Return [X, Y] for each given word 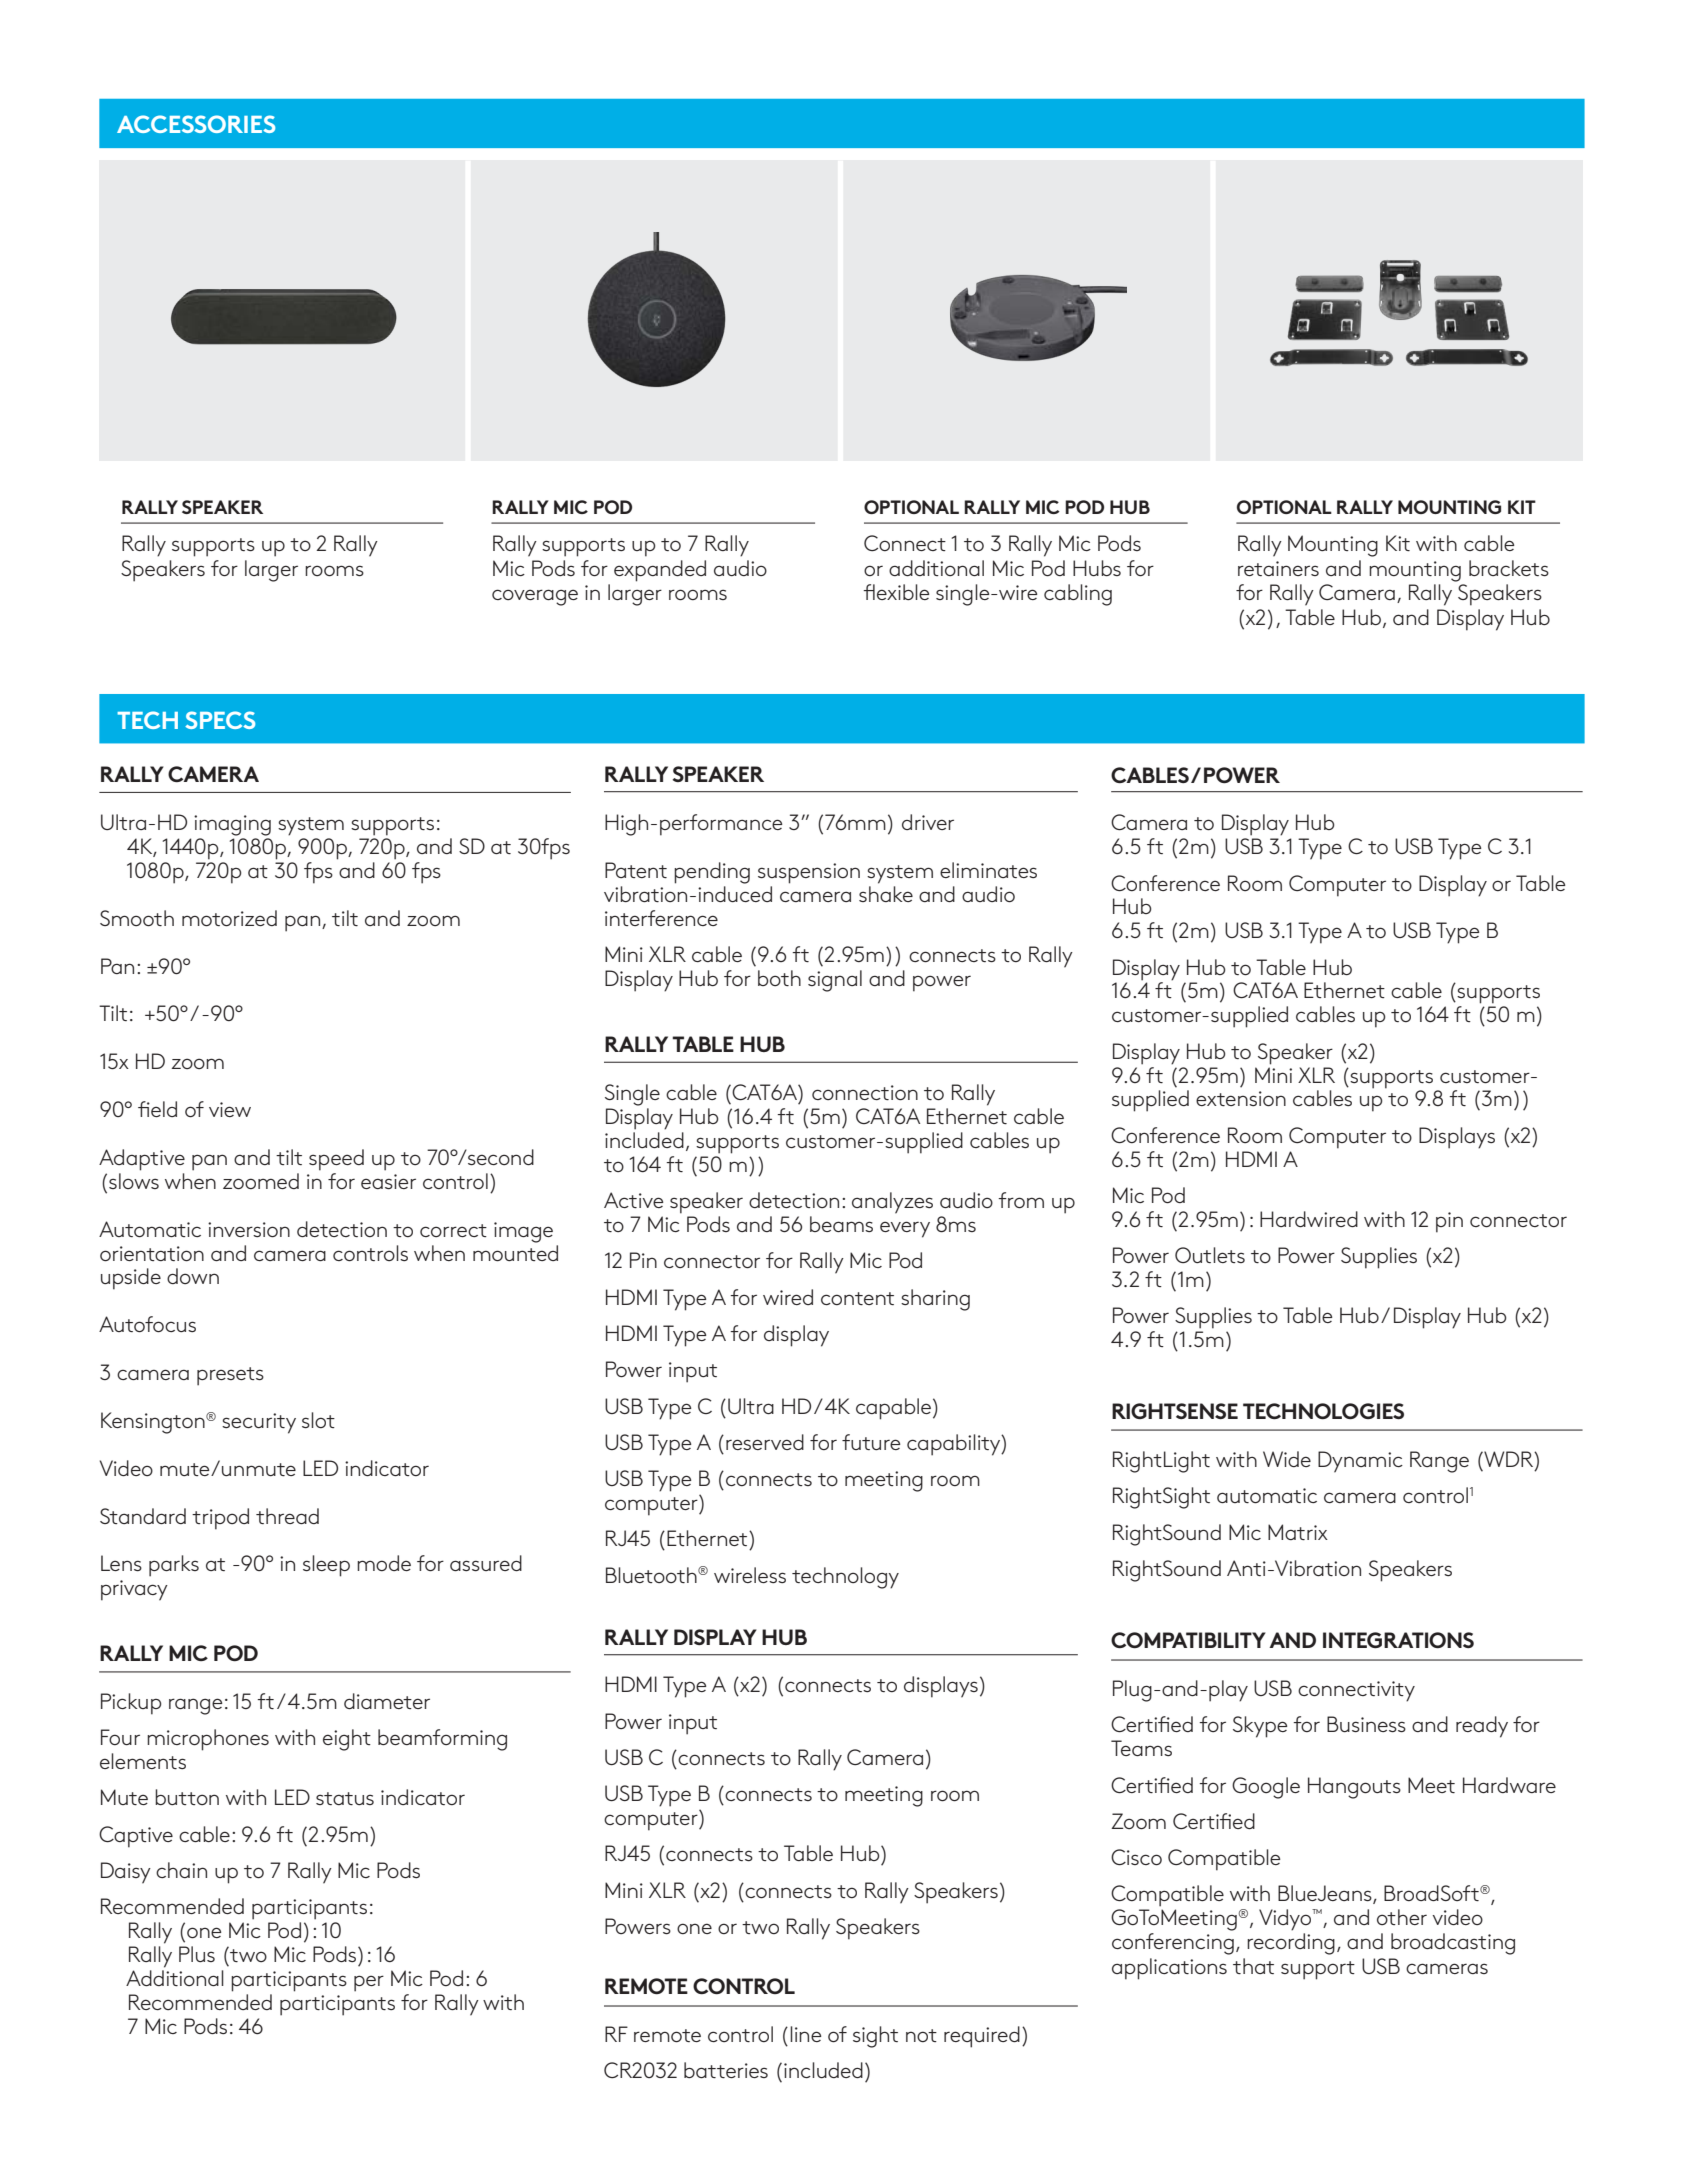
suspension [809, 873]
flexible [896, 592]
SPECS [220, 720]
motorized [229, 918]
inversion [249, 1230]
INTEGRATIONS [1398, 1640]
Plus [197, 1954]
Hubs [1097, 568]
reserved [765, 1442]
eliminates [988, 870]
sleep [326, 1566]
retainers [1278, 568]
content [857, 1298]
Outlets [1210, 1255]
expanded [660, 571]
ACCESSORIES [196, 124]
